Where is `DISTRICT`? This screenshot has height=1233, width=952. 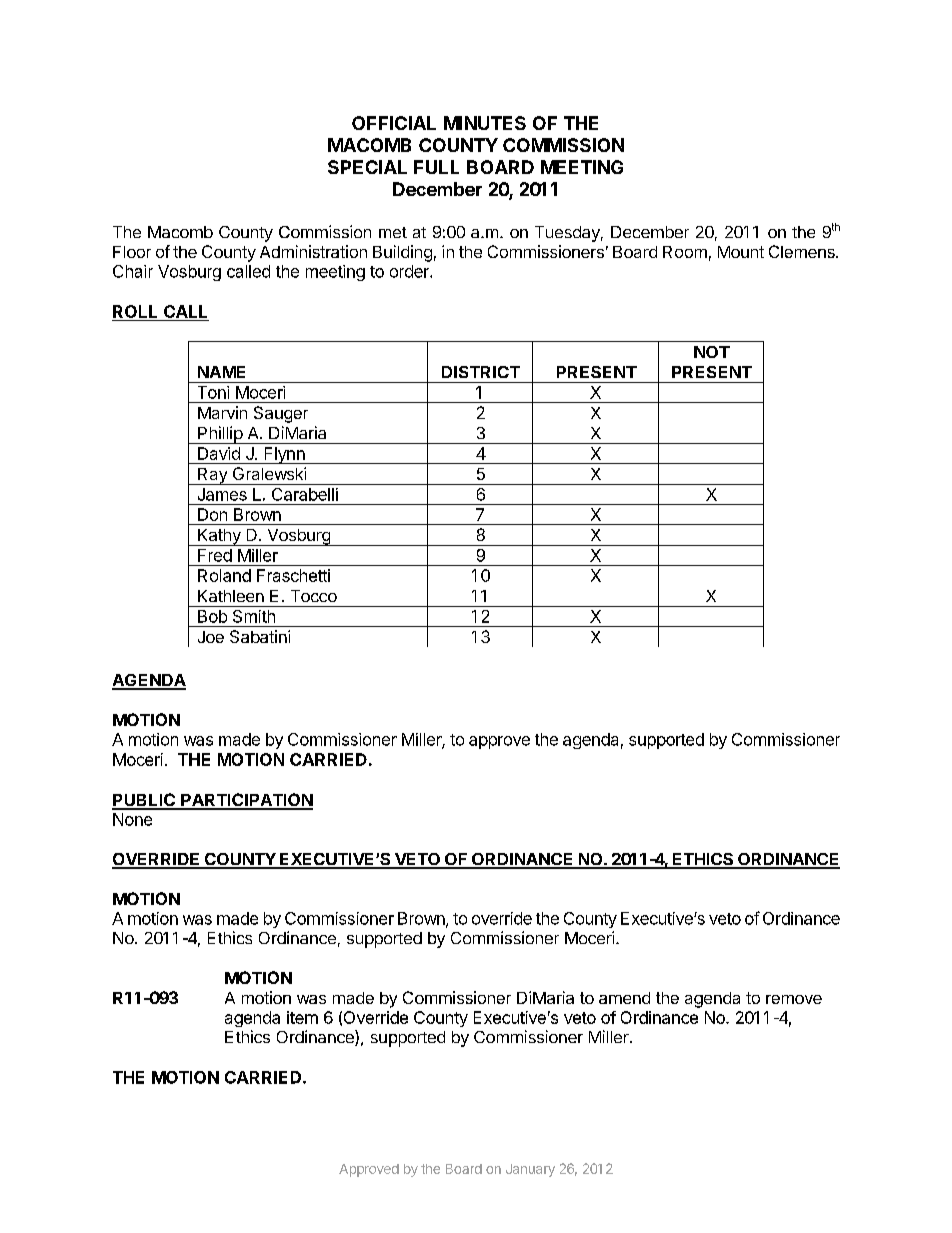 DISTRICT is located at coordinates (481, 372).
